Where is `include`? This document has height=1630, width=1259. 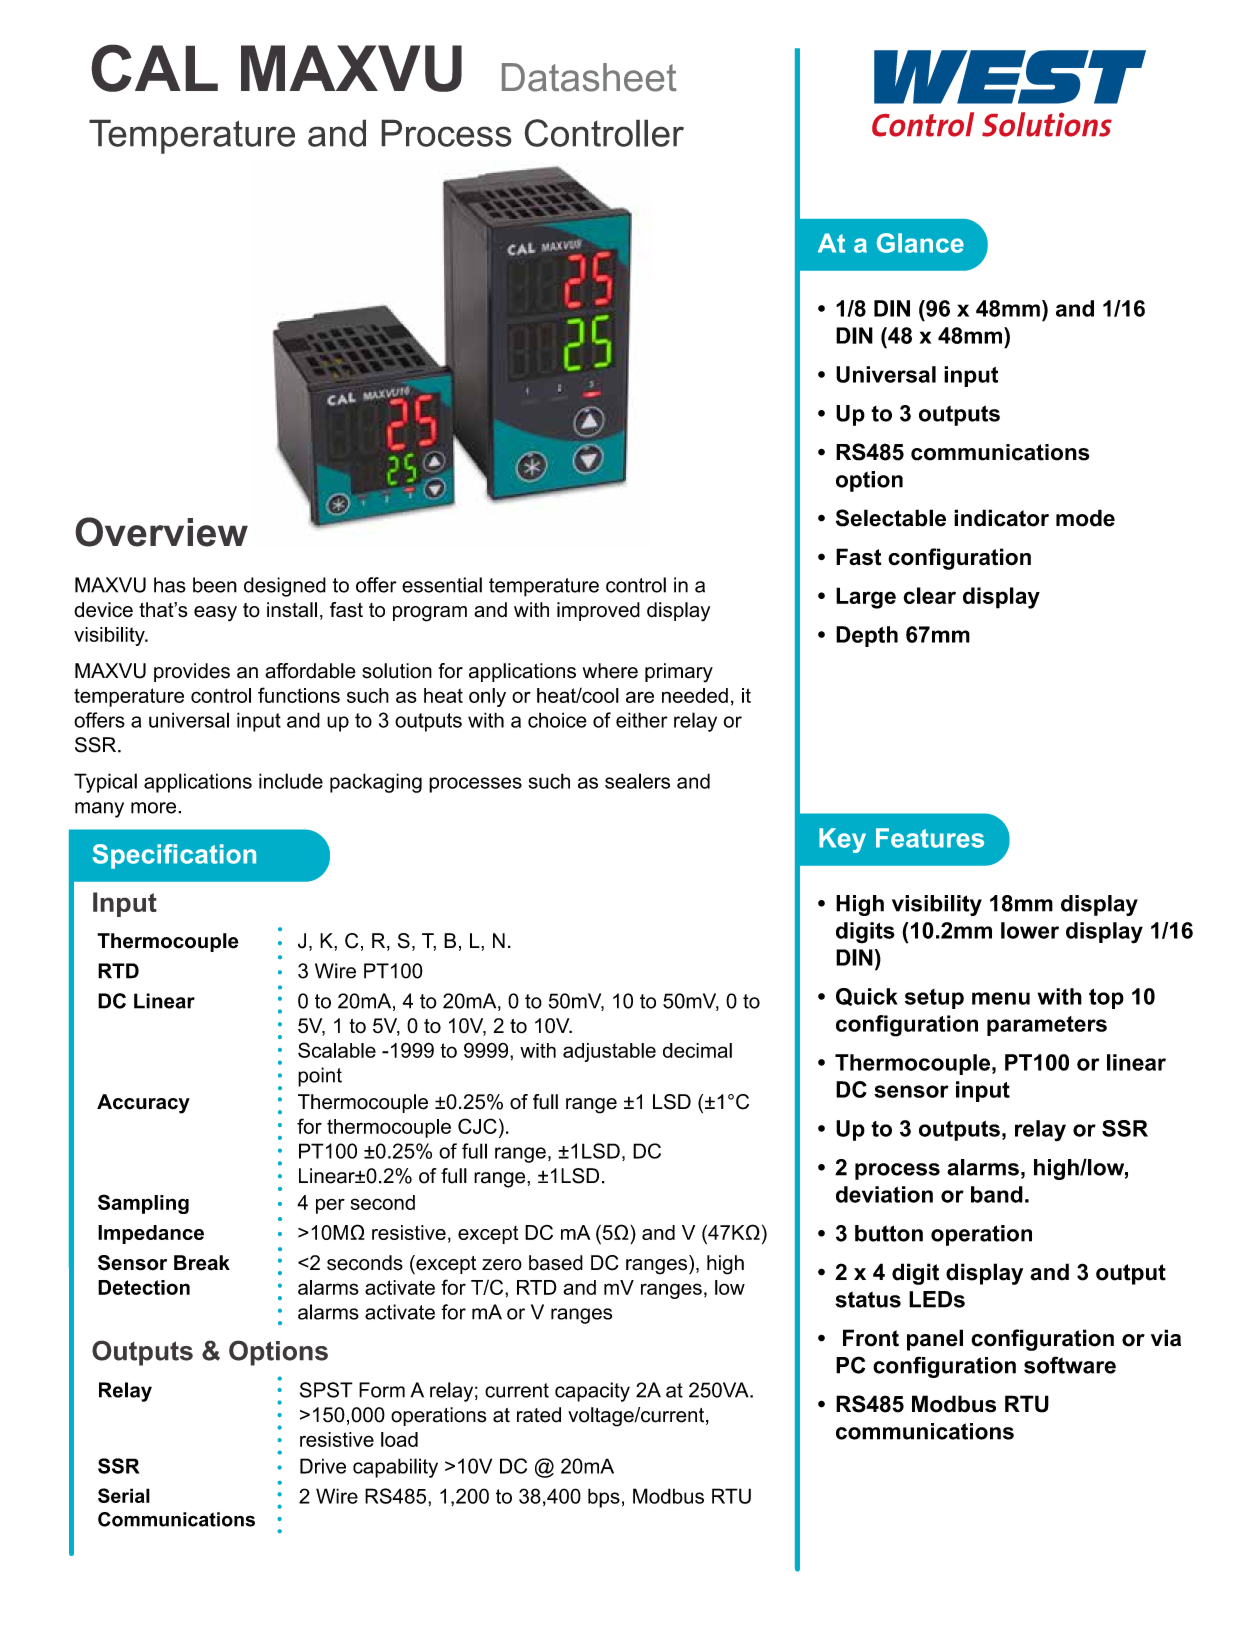
include is located at coordinates (291, 781).
